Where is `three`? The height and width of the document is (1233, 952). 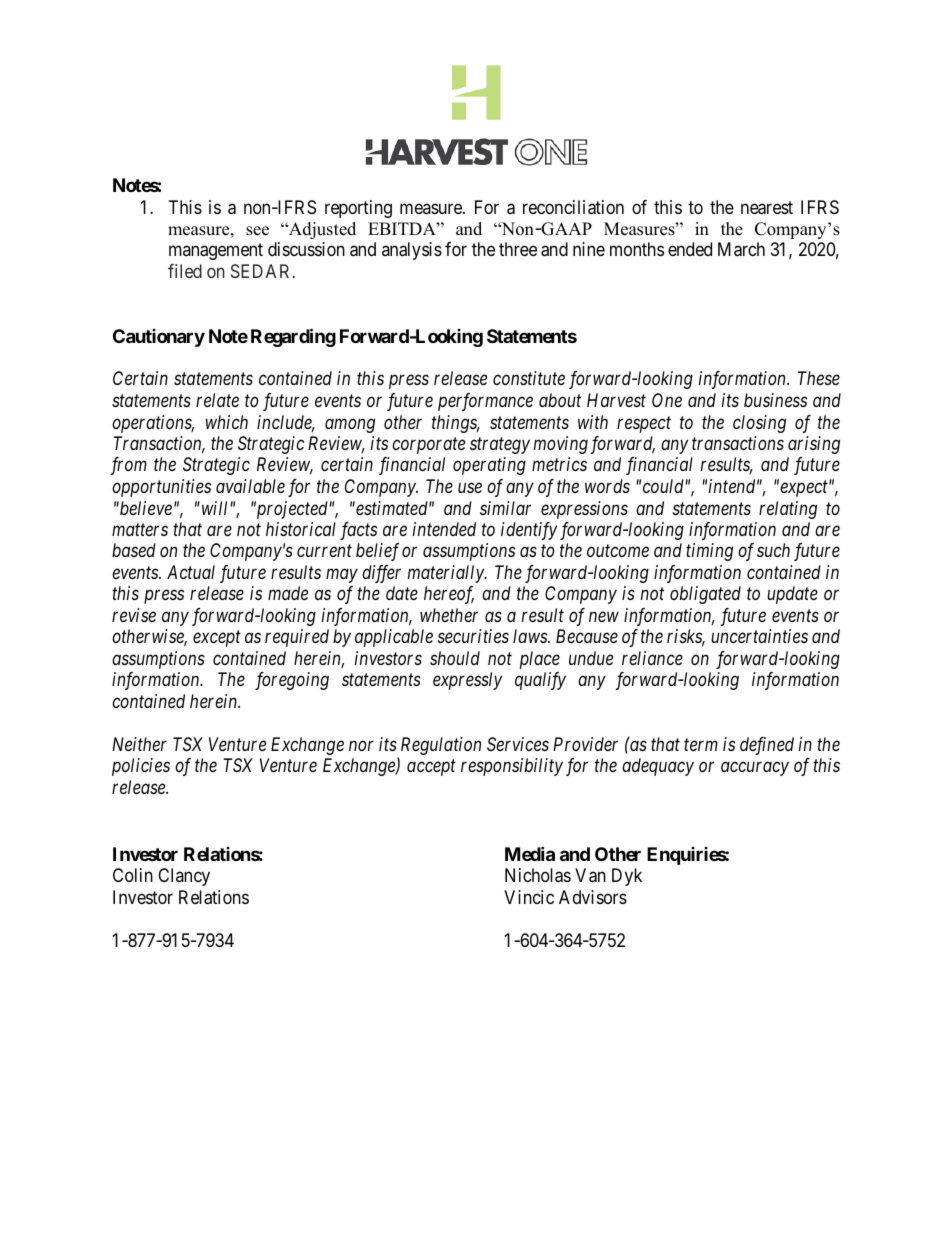
three is located at coordinates (518, 249).
